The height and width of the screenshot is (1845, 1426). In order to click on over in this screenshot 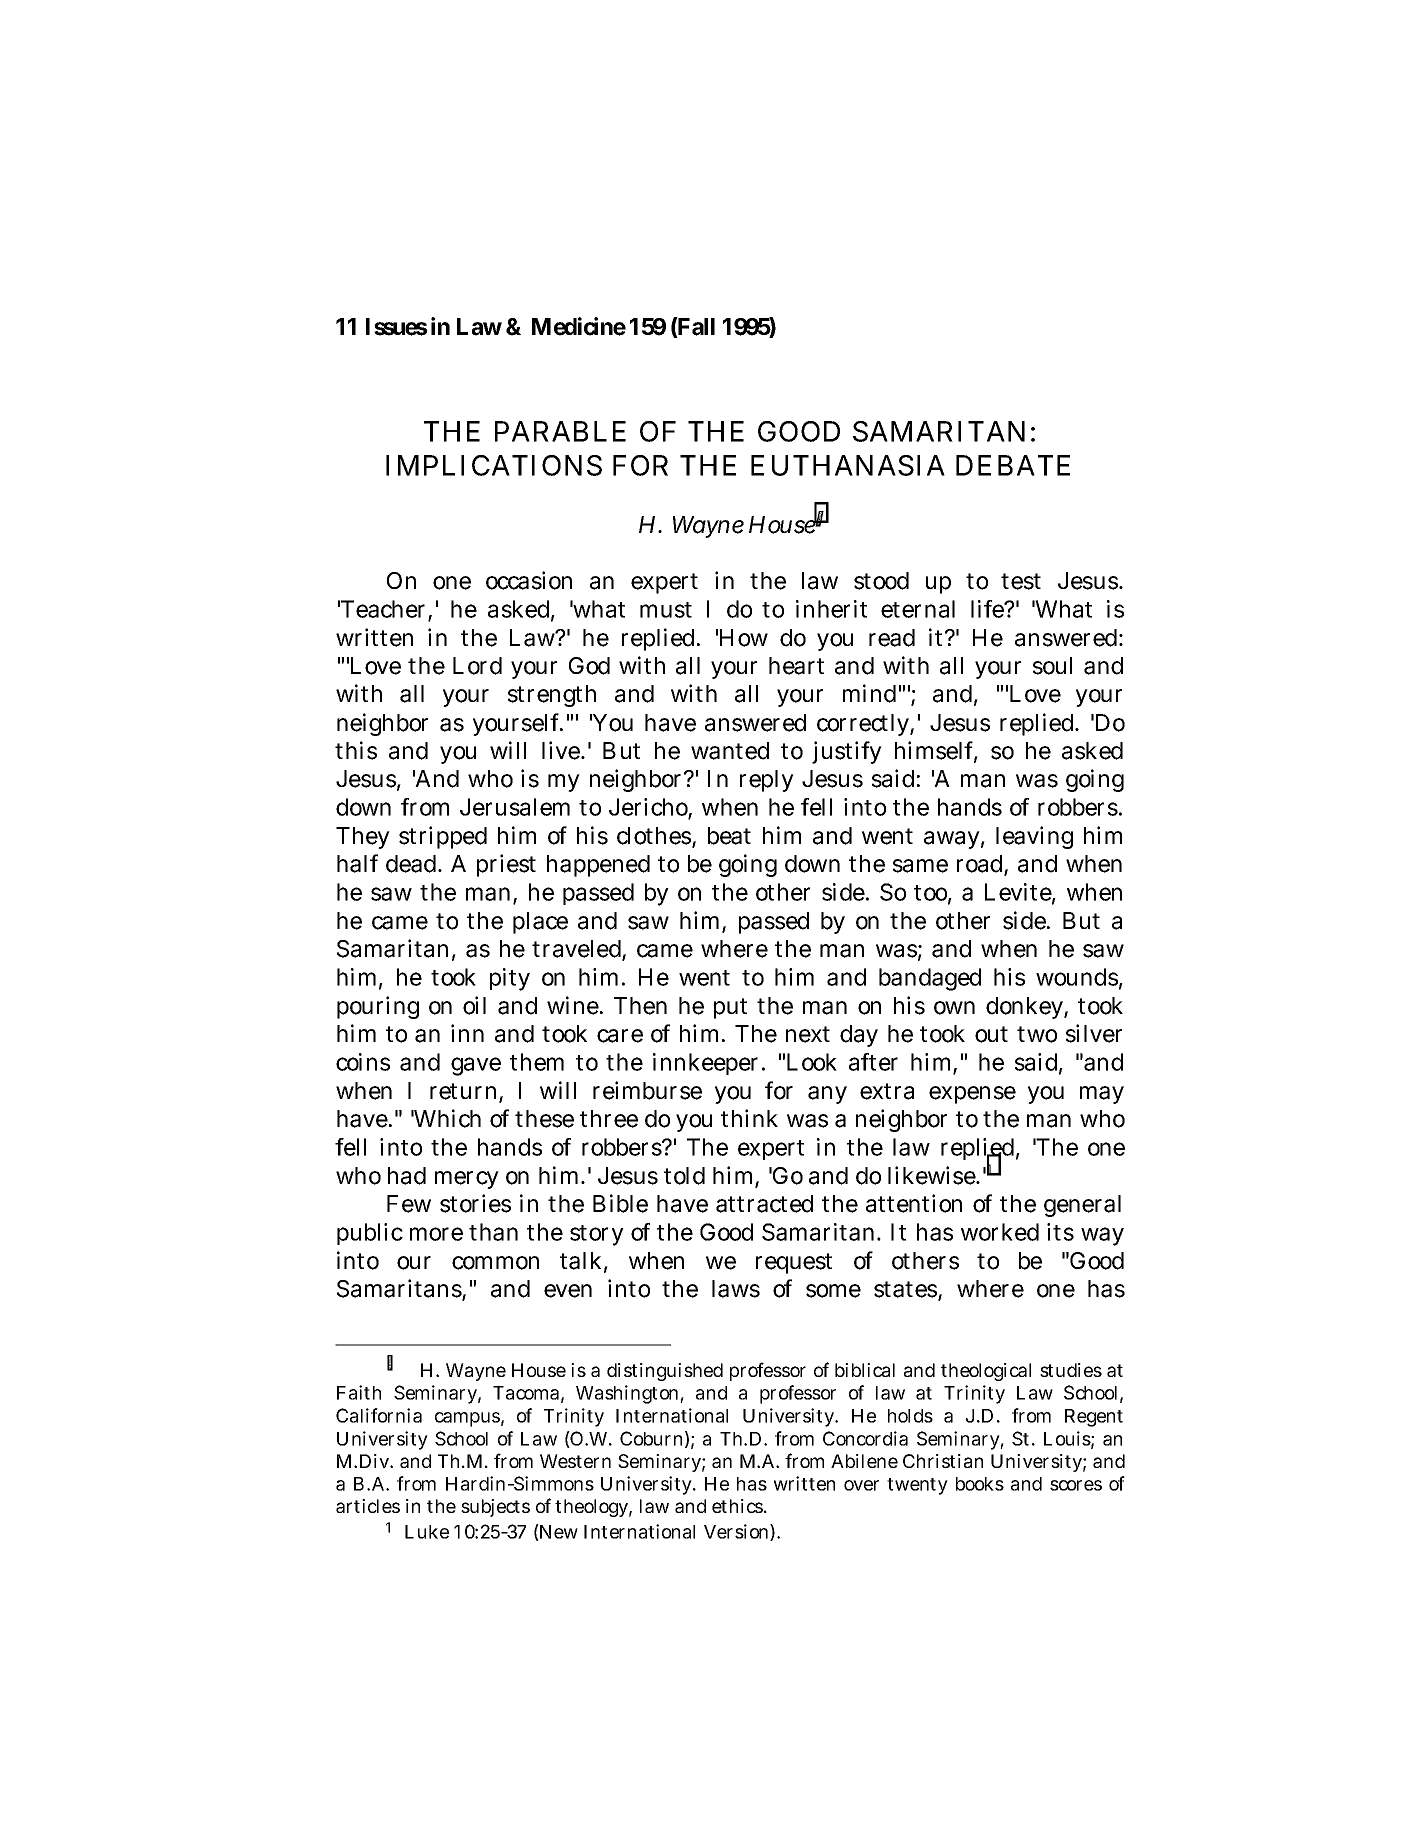, I will do `click(861, 1485)`.
